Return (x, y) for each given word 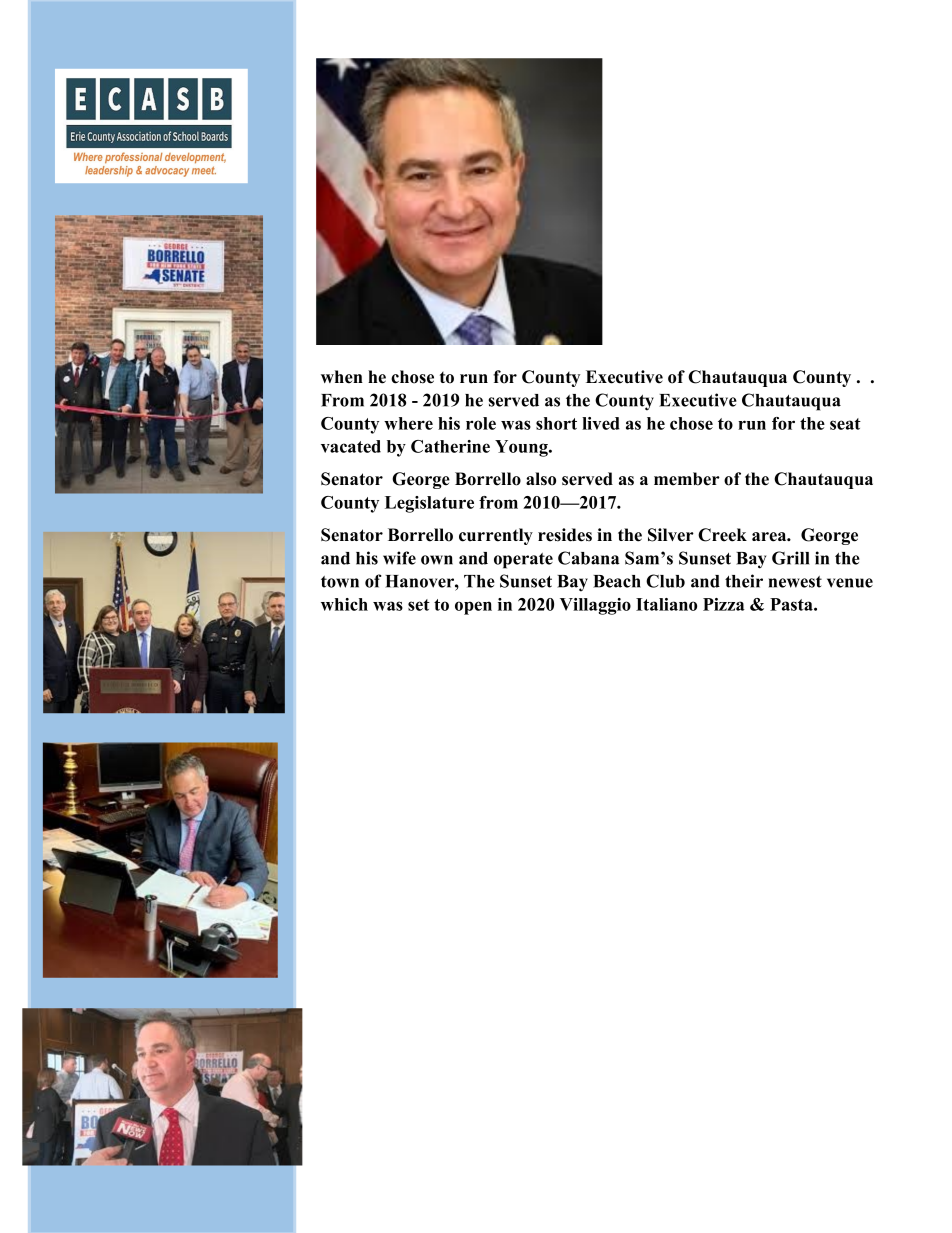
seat (845, 424)
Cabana (589, 558)
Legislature (429, 504)
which (344, 604)
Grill (790, 558)
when (342, 377)
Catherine (450, 446)
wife (399, 558)
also (541, 479)
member (687, 479)
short (556, 423)
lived (601, 423)
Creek (722, 535)
